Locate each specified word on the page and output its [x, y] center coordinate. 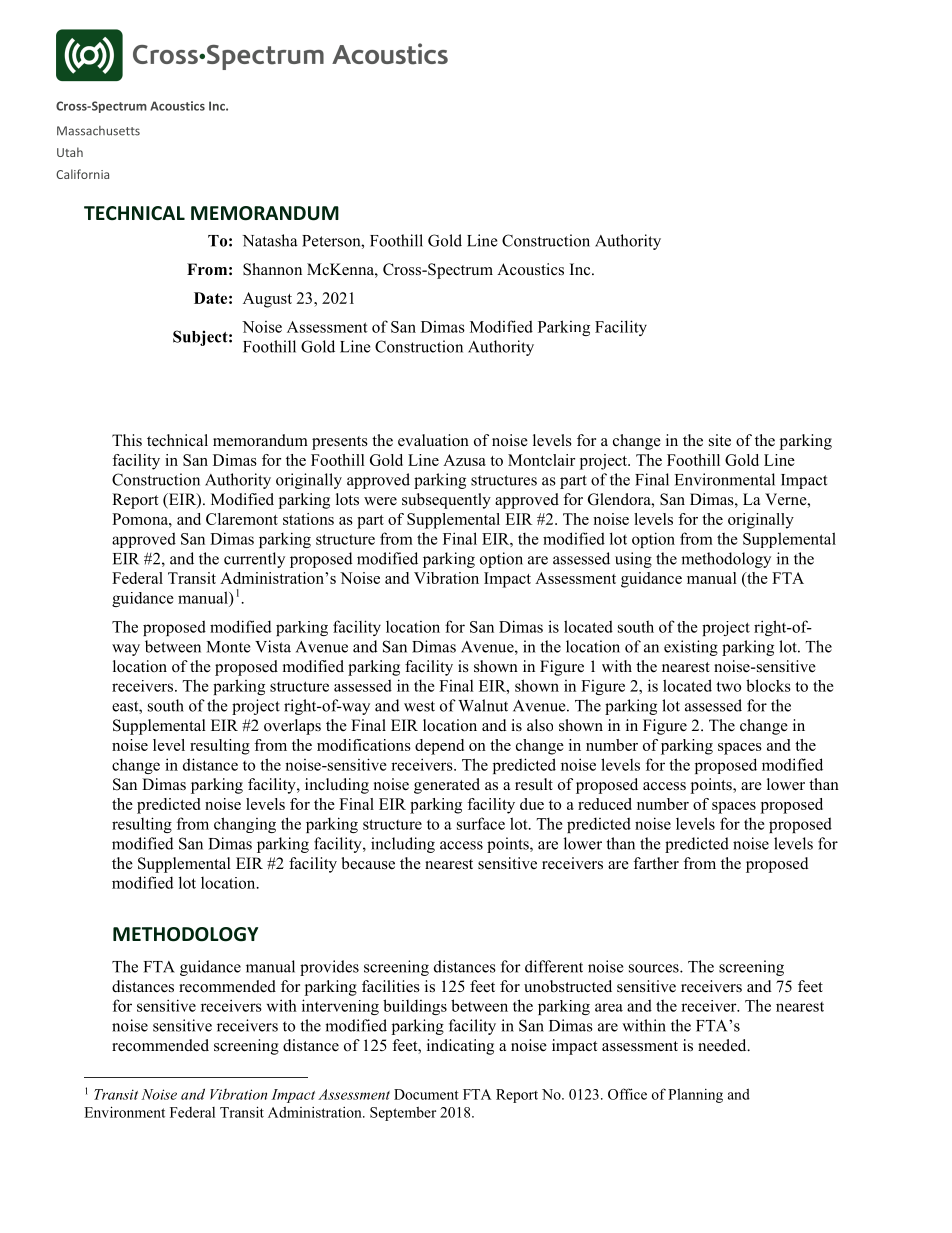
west [419, 706]
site [720, 440]
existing [691, 648]
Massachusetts [98, 131]
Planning [695, 1095]
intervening [340, 1007]
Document [426, 1094]
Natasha [270, 240]
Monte [228, 647]
